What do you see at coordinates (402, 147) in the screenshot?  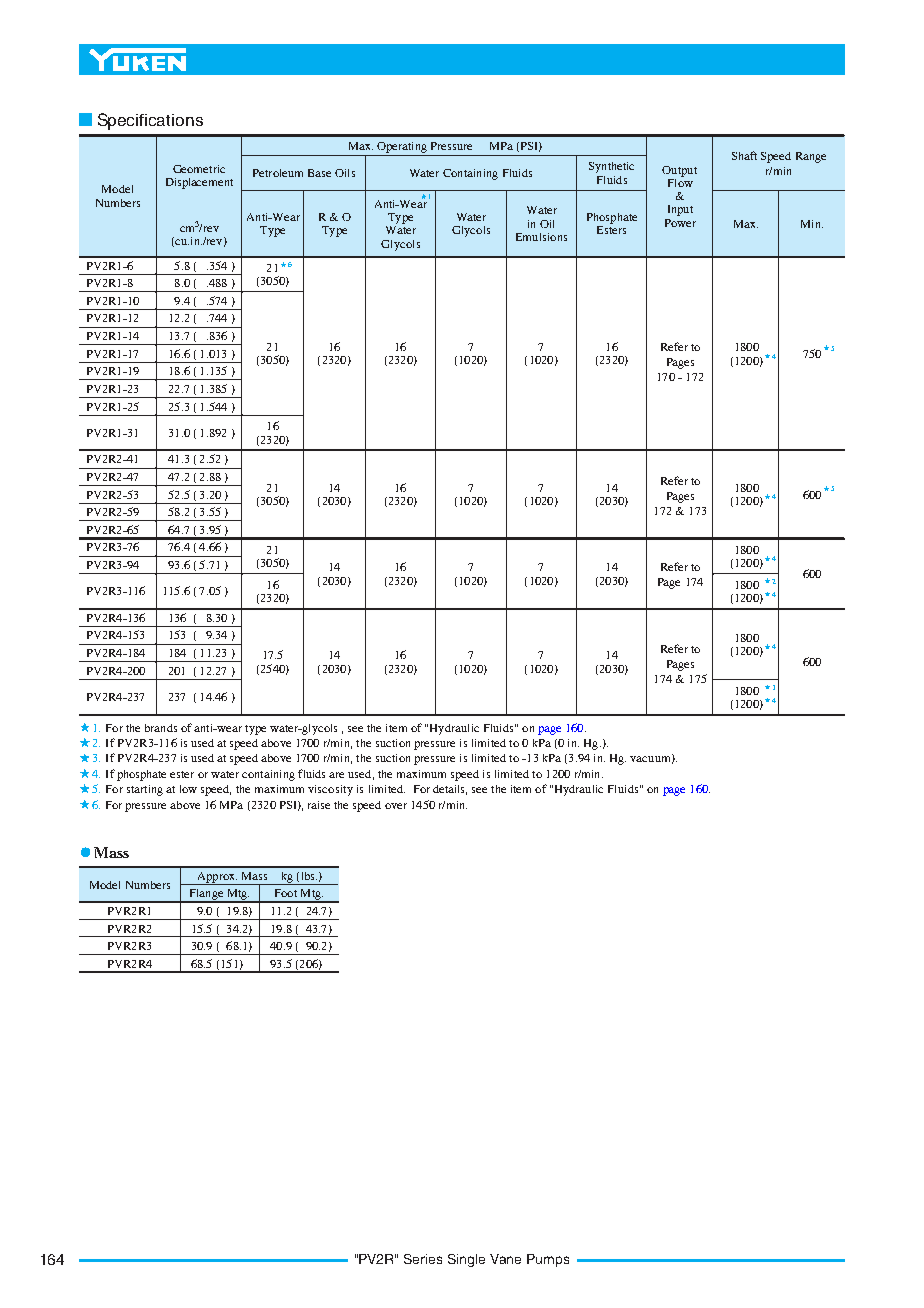 I see `Operating` at bounding box center [402, 147].
